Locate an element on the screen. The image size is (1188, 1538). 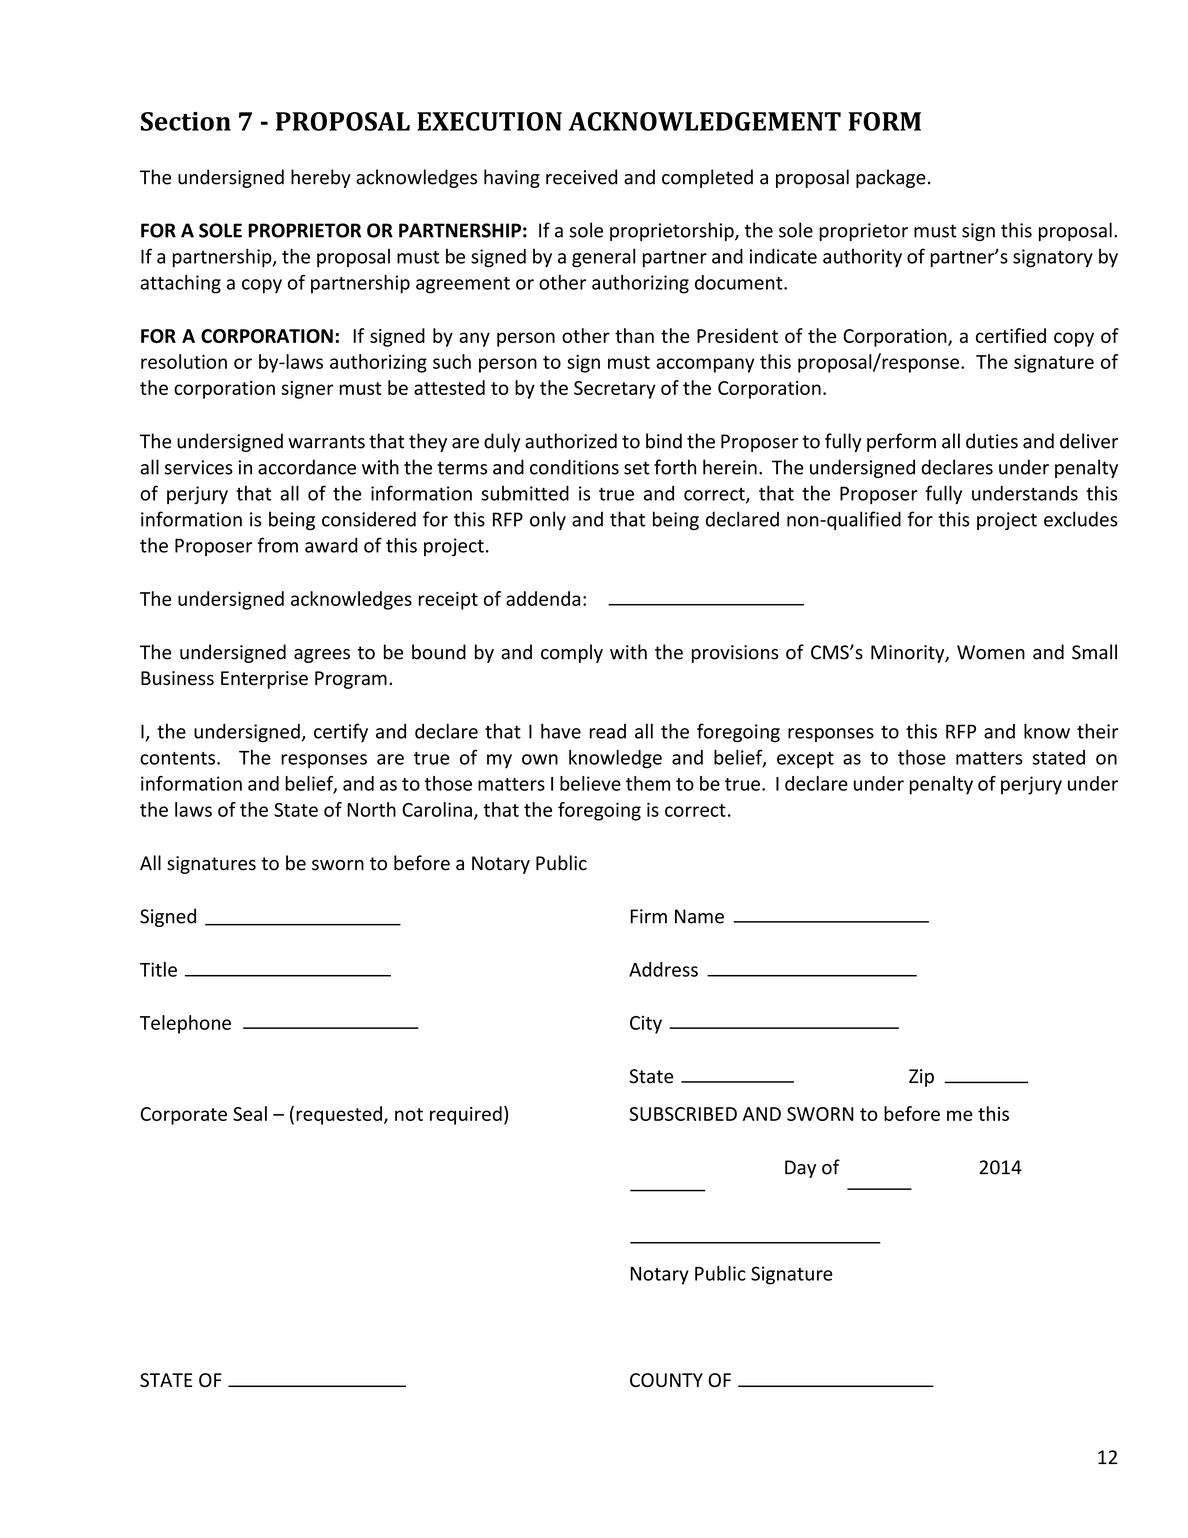
Seal is located at coordinates (250, 1113).
